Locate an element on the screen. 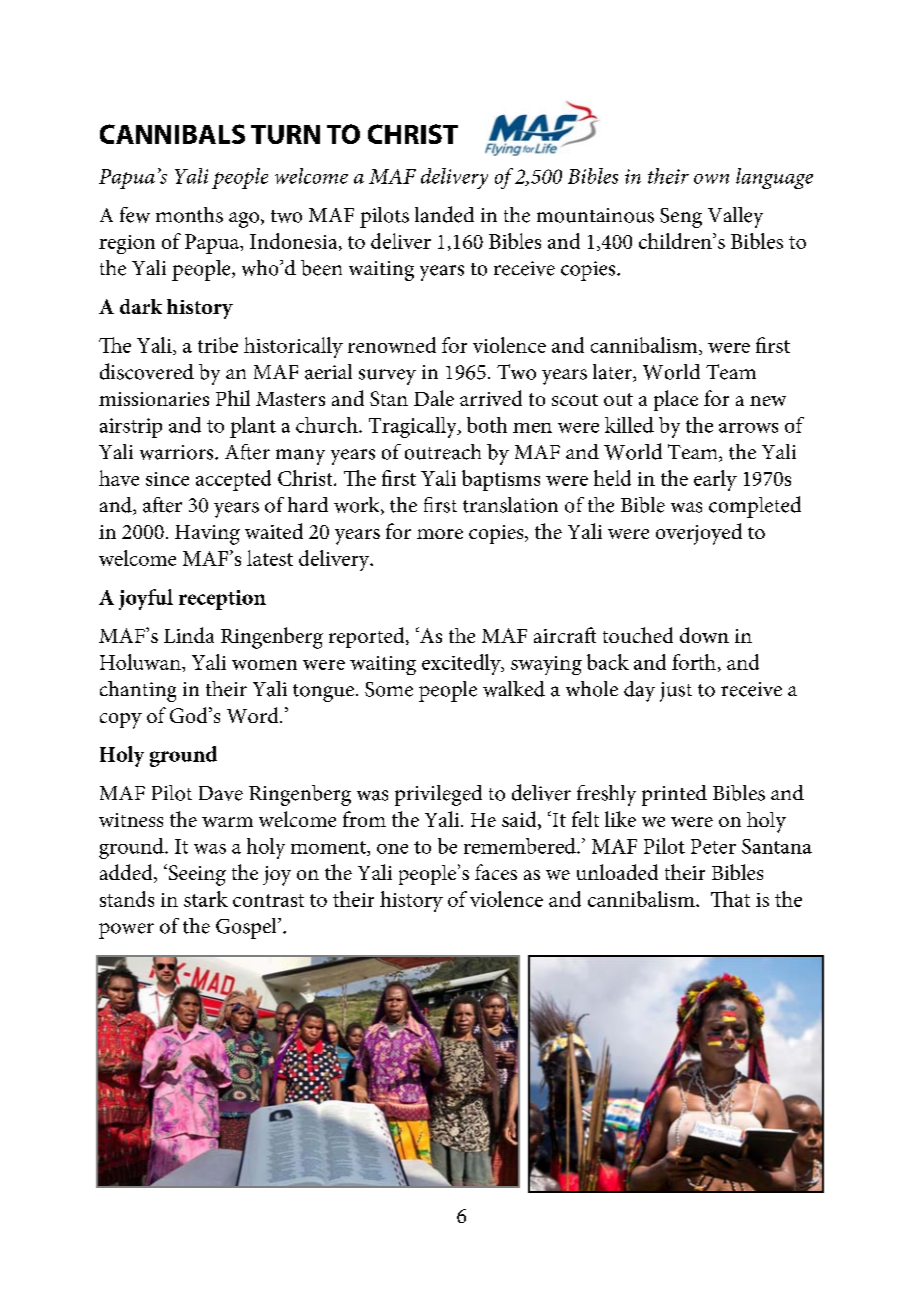  stark is located at coordinates (206, 899).
